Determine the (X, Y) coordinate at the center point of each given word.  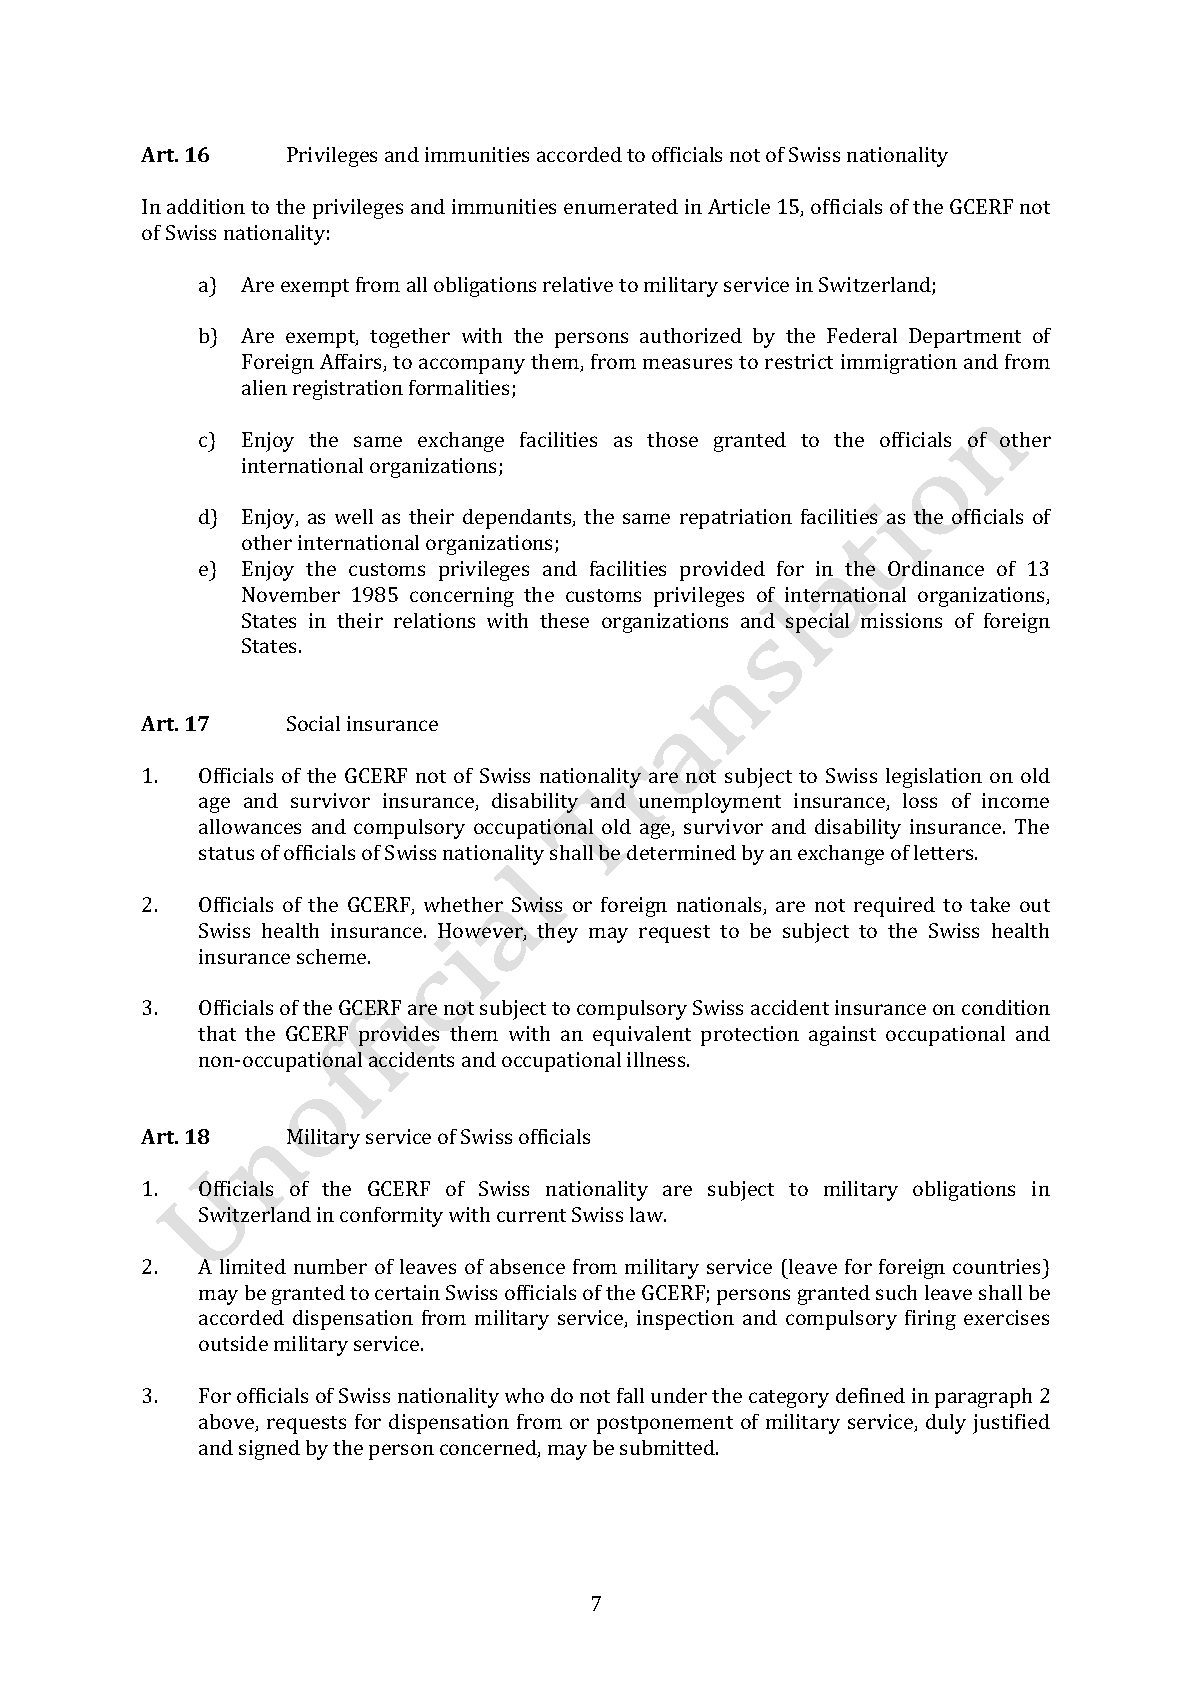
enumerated (621, 206)
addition (206, 206)
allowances (250, 826)
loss (920, 800)
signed (269, 1450)
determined (681, 852)
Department (965, 338)
